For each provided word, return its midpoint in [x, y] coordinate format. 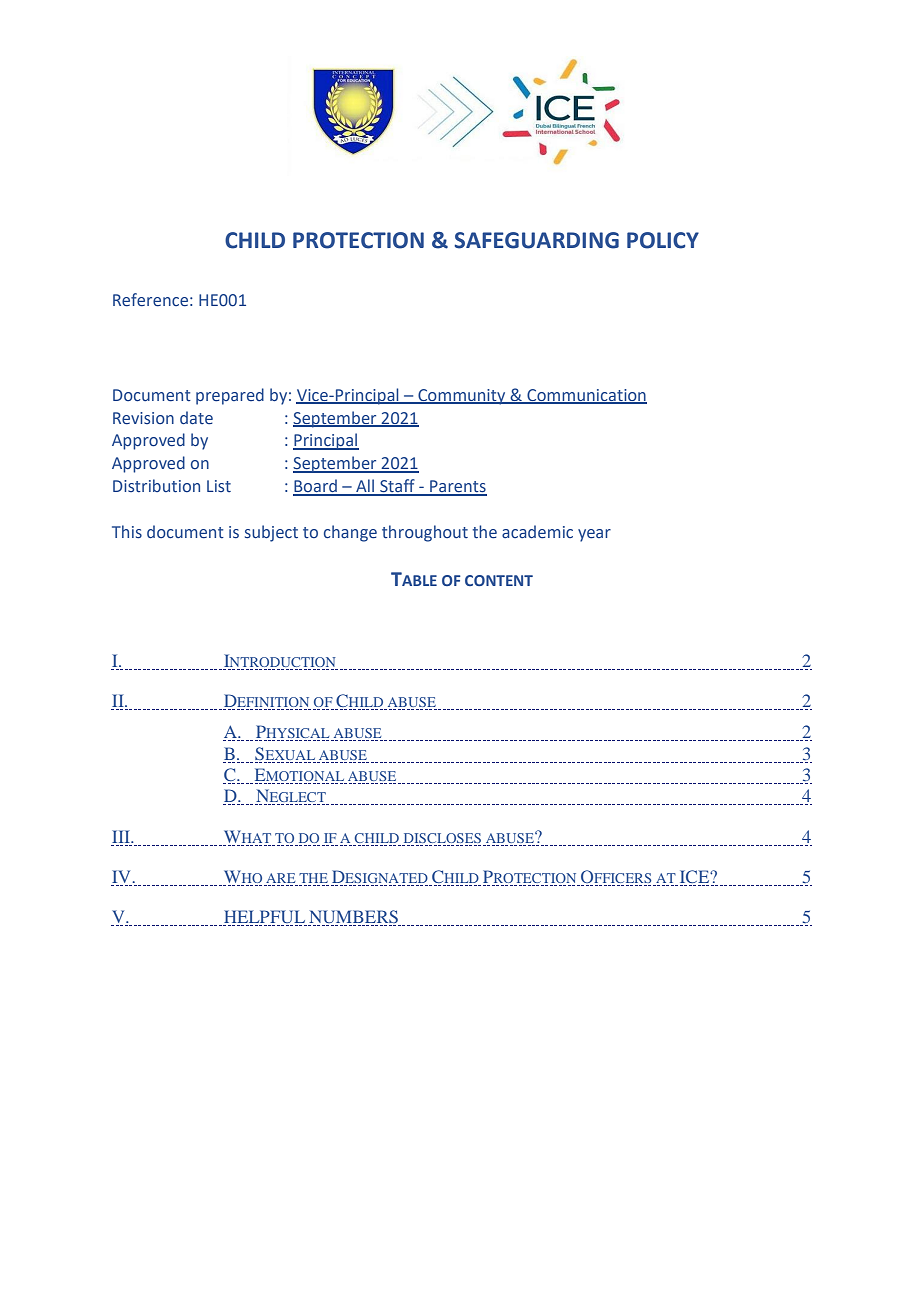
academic [537, 532]
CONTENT [499, 580]
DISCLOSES [442, 838]
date [196, 418]
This [127, 532]
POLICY [663, 240]
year [594, 535]
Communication [586, 396]
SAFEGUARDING [536, 240]
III [122, 836]
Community [462, 397]
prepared [230, 396]
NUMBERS [353, 916]
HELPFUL [264, 916]
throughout [425, 533]
